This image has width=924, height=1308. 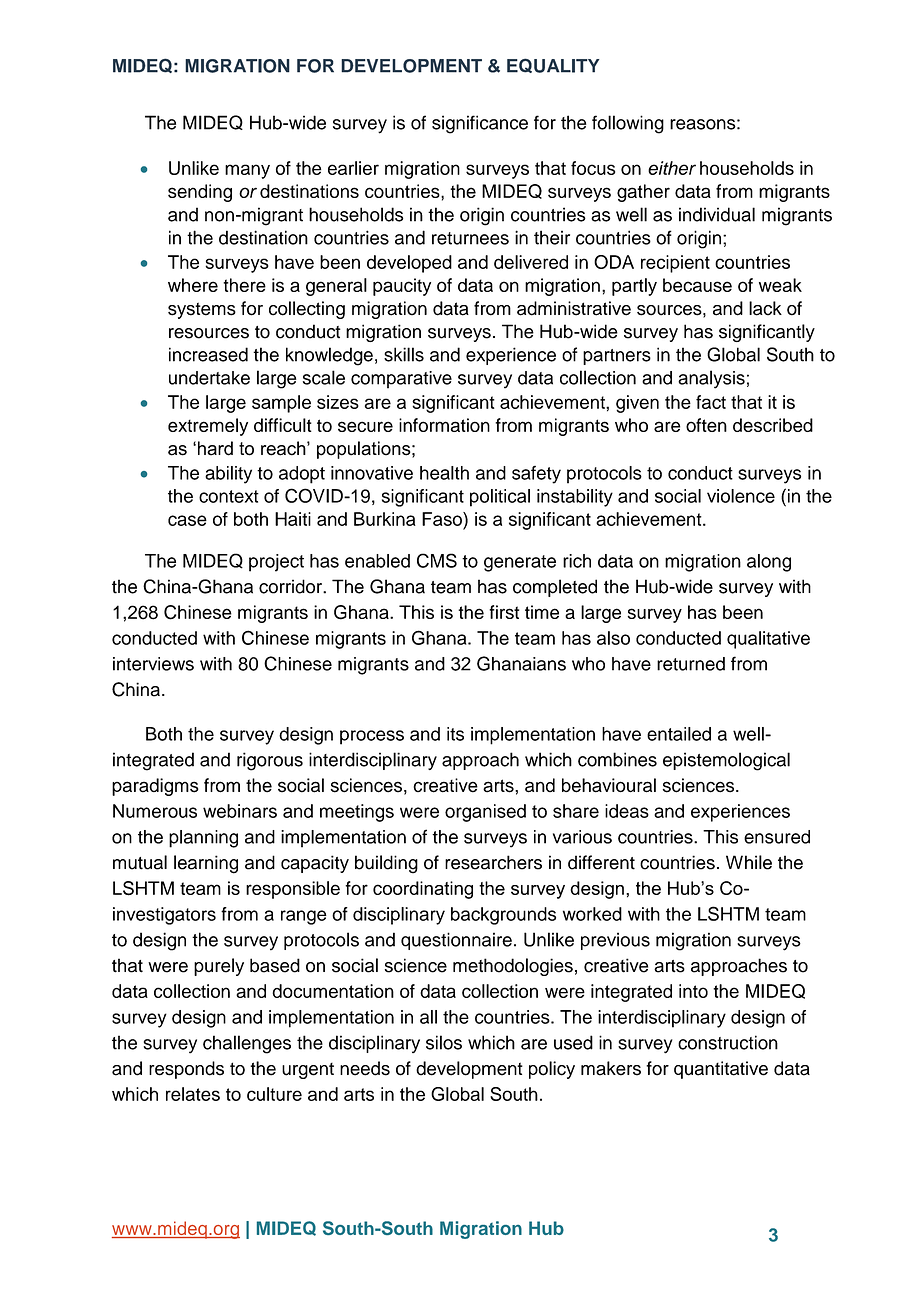 I want to click on responds, so click(x=186, y=1070).
